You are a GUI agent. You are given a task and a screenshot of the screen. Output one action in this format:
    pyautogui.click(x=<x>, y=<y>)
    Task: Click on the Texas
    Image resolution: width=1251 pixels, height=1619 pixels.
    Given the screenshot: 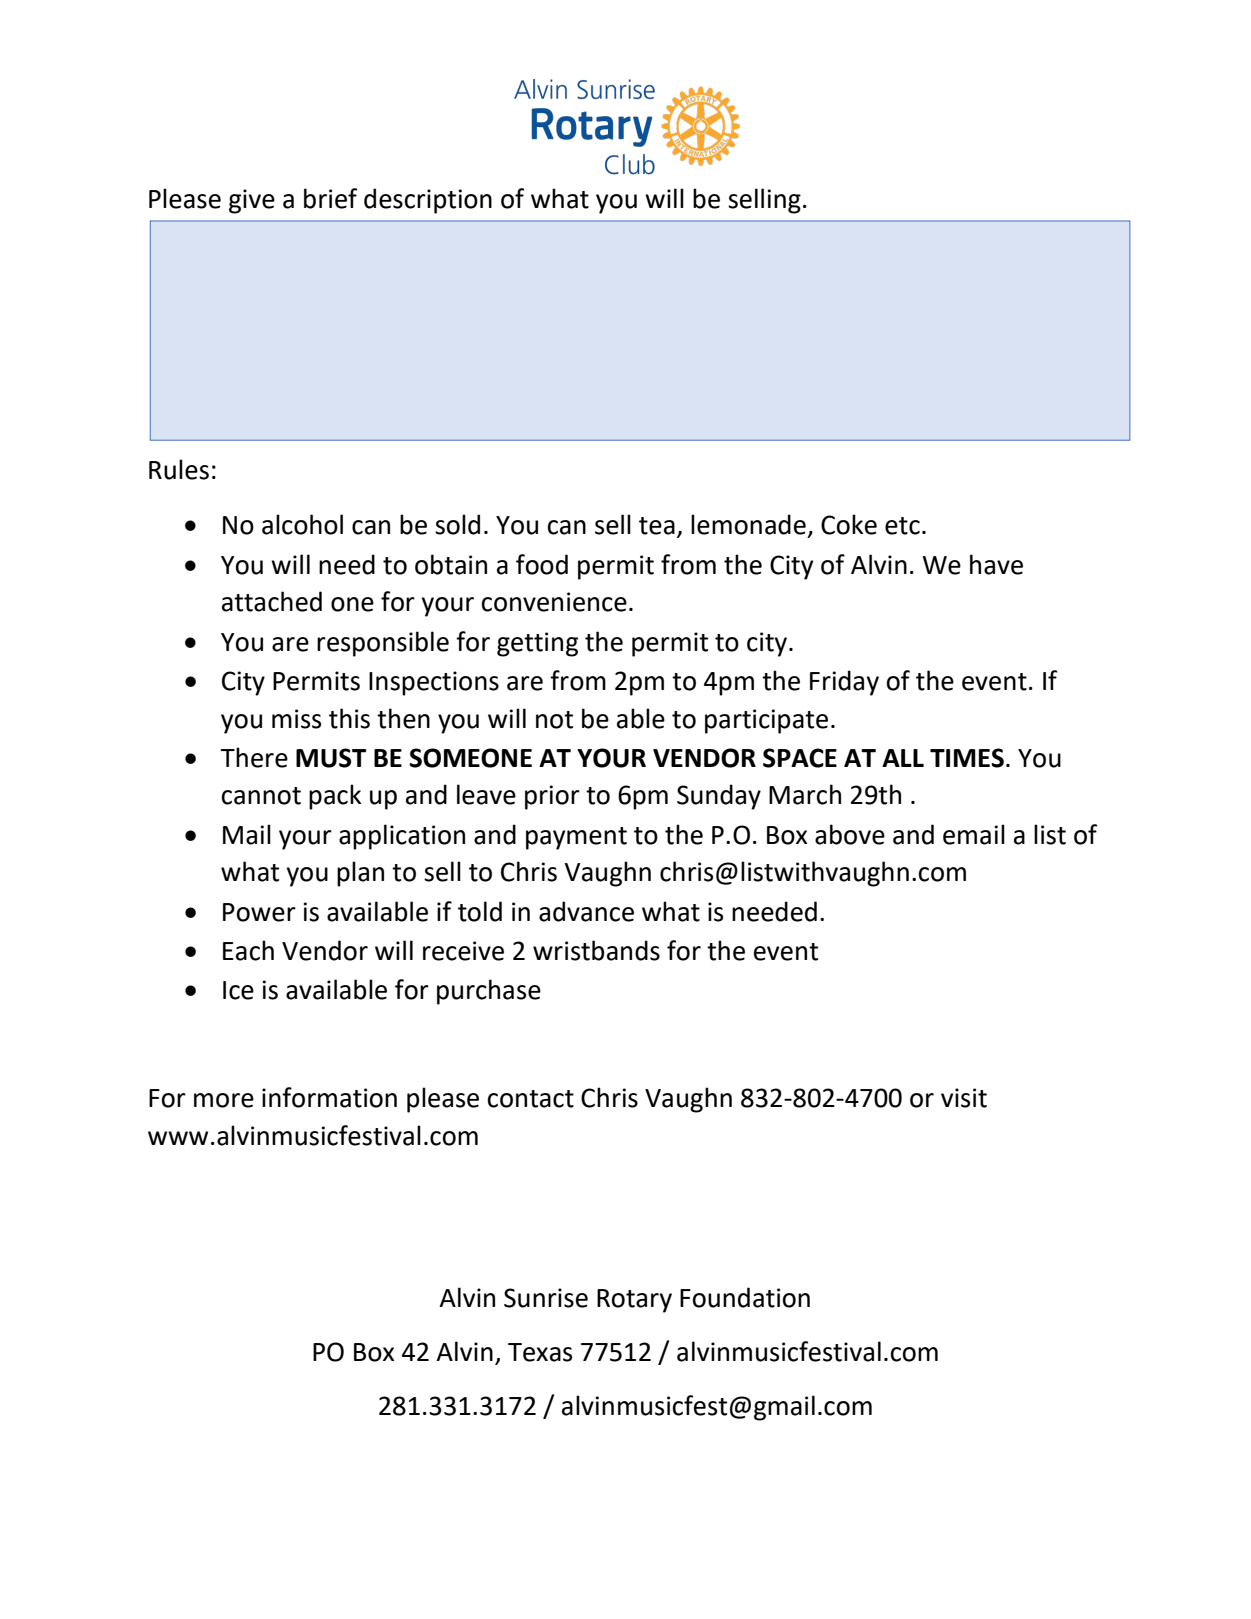 What is the action you would take?
    pyautogui.click(x=540, y=1352)
